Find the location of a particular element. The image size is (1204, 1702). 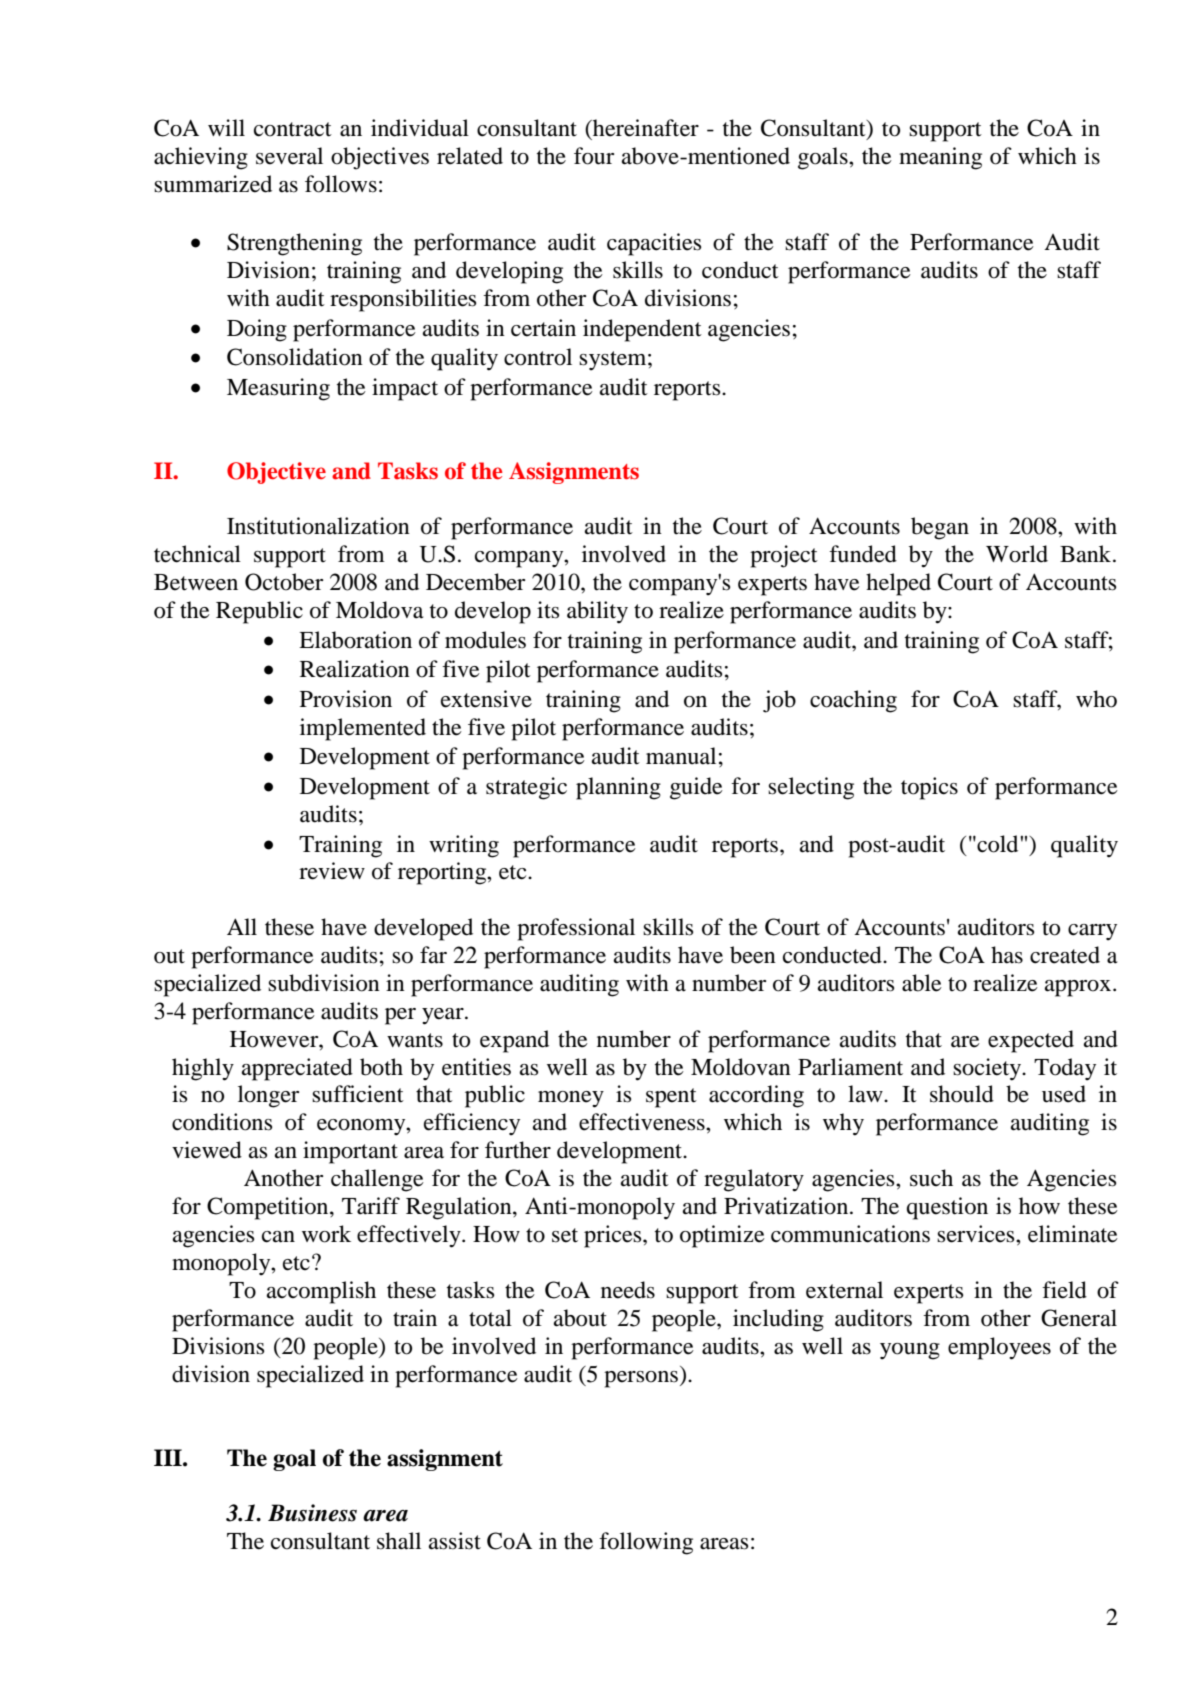

hereinafter is located at coordinates (645, 128).
